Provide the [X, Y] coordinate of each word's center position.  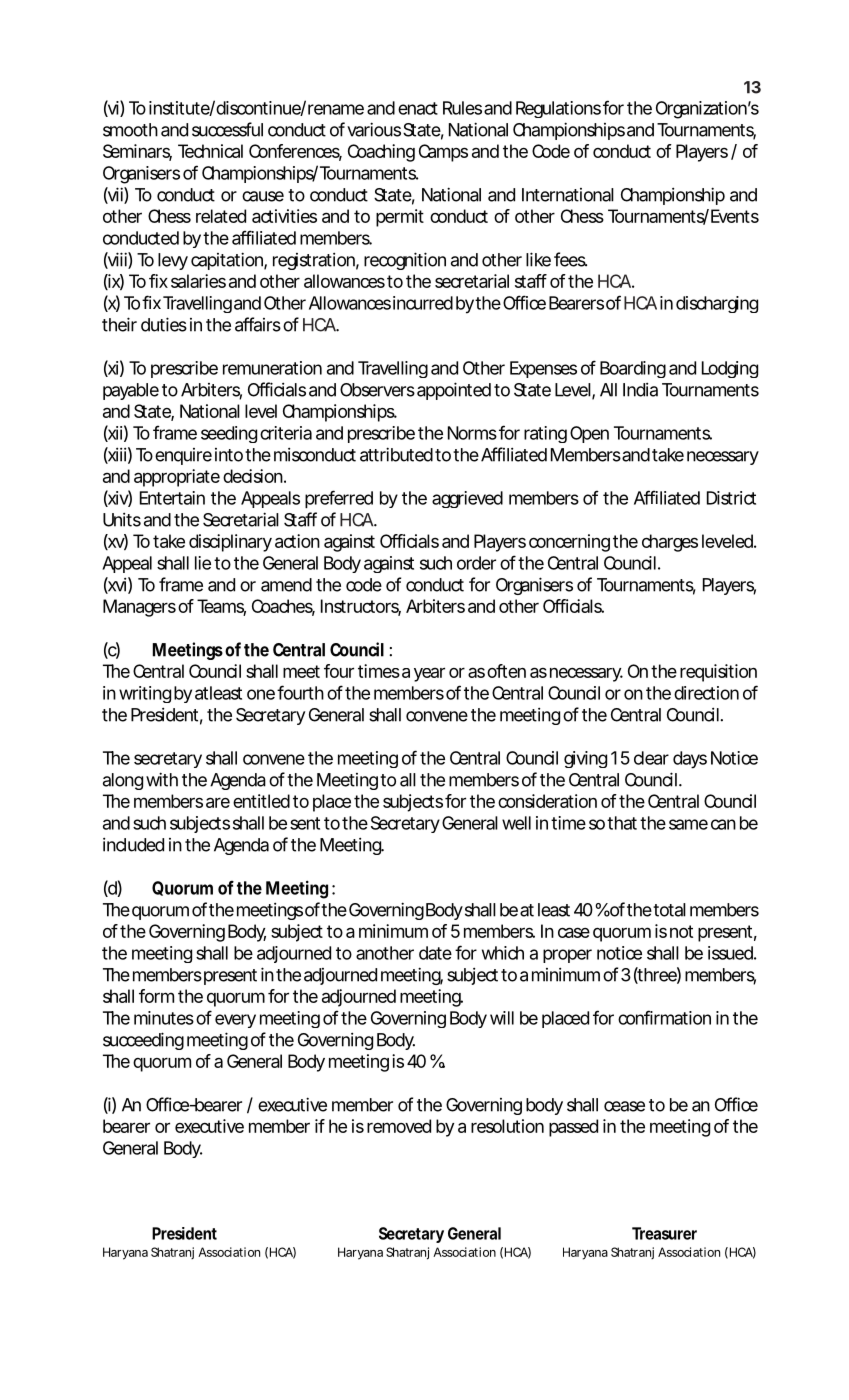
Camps [443, 153]
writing [145, 694]
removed [399, 1126]
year [429, 674]
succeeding [143, 1041]
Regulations [558, 109]
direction [706, 693]
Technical [210, 151]
